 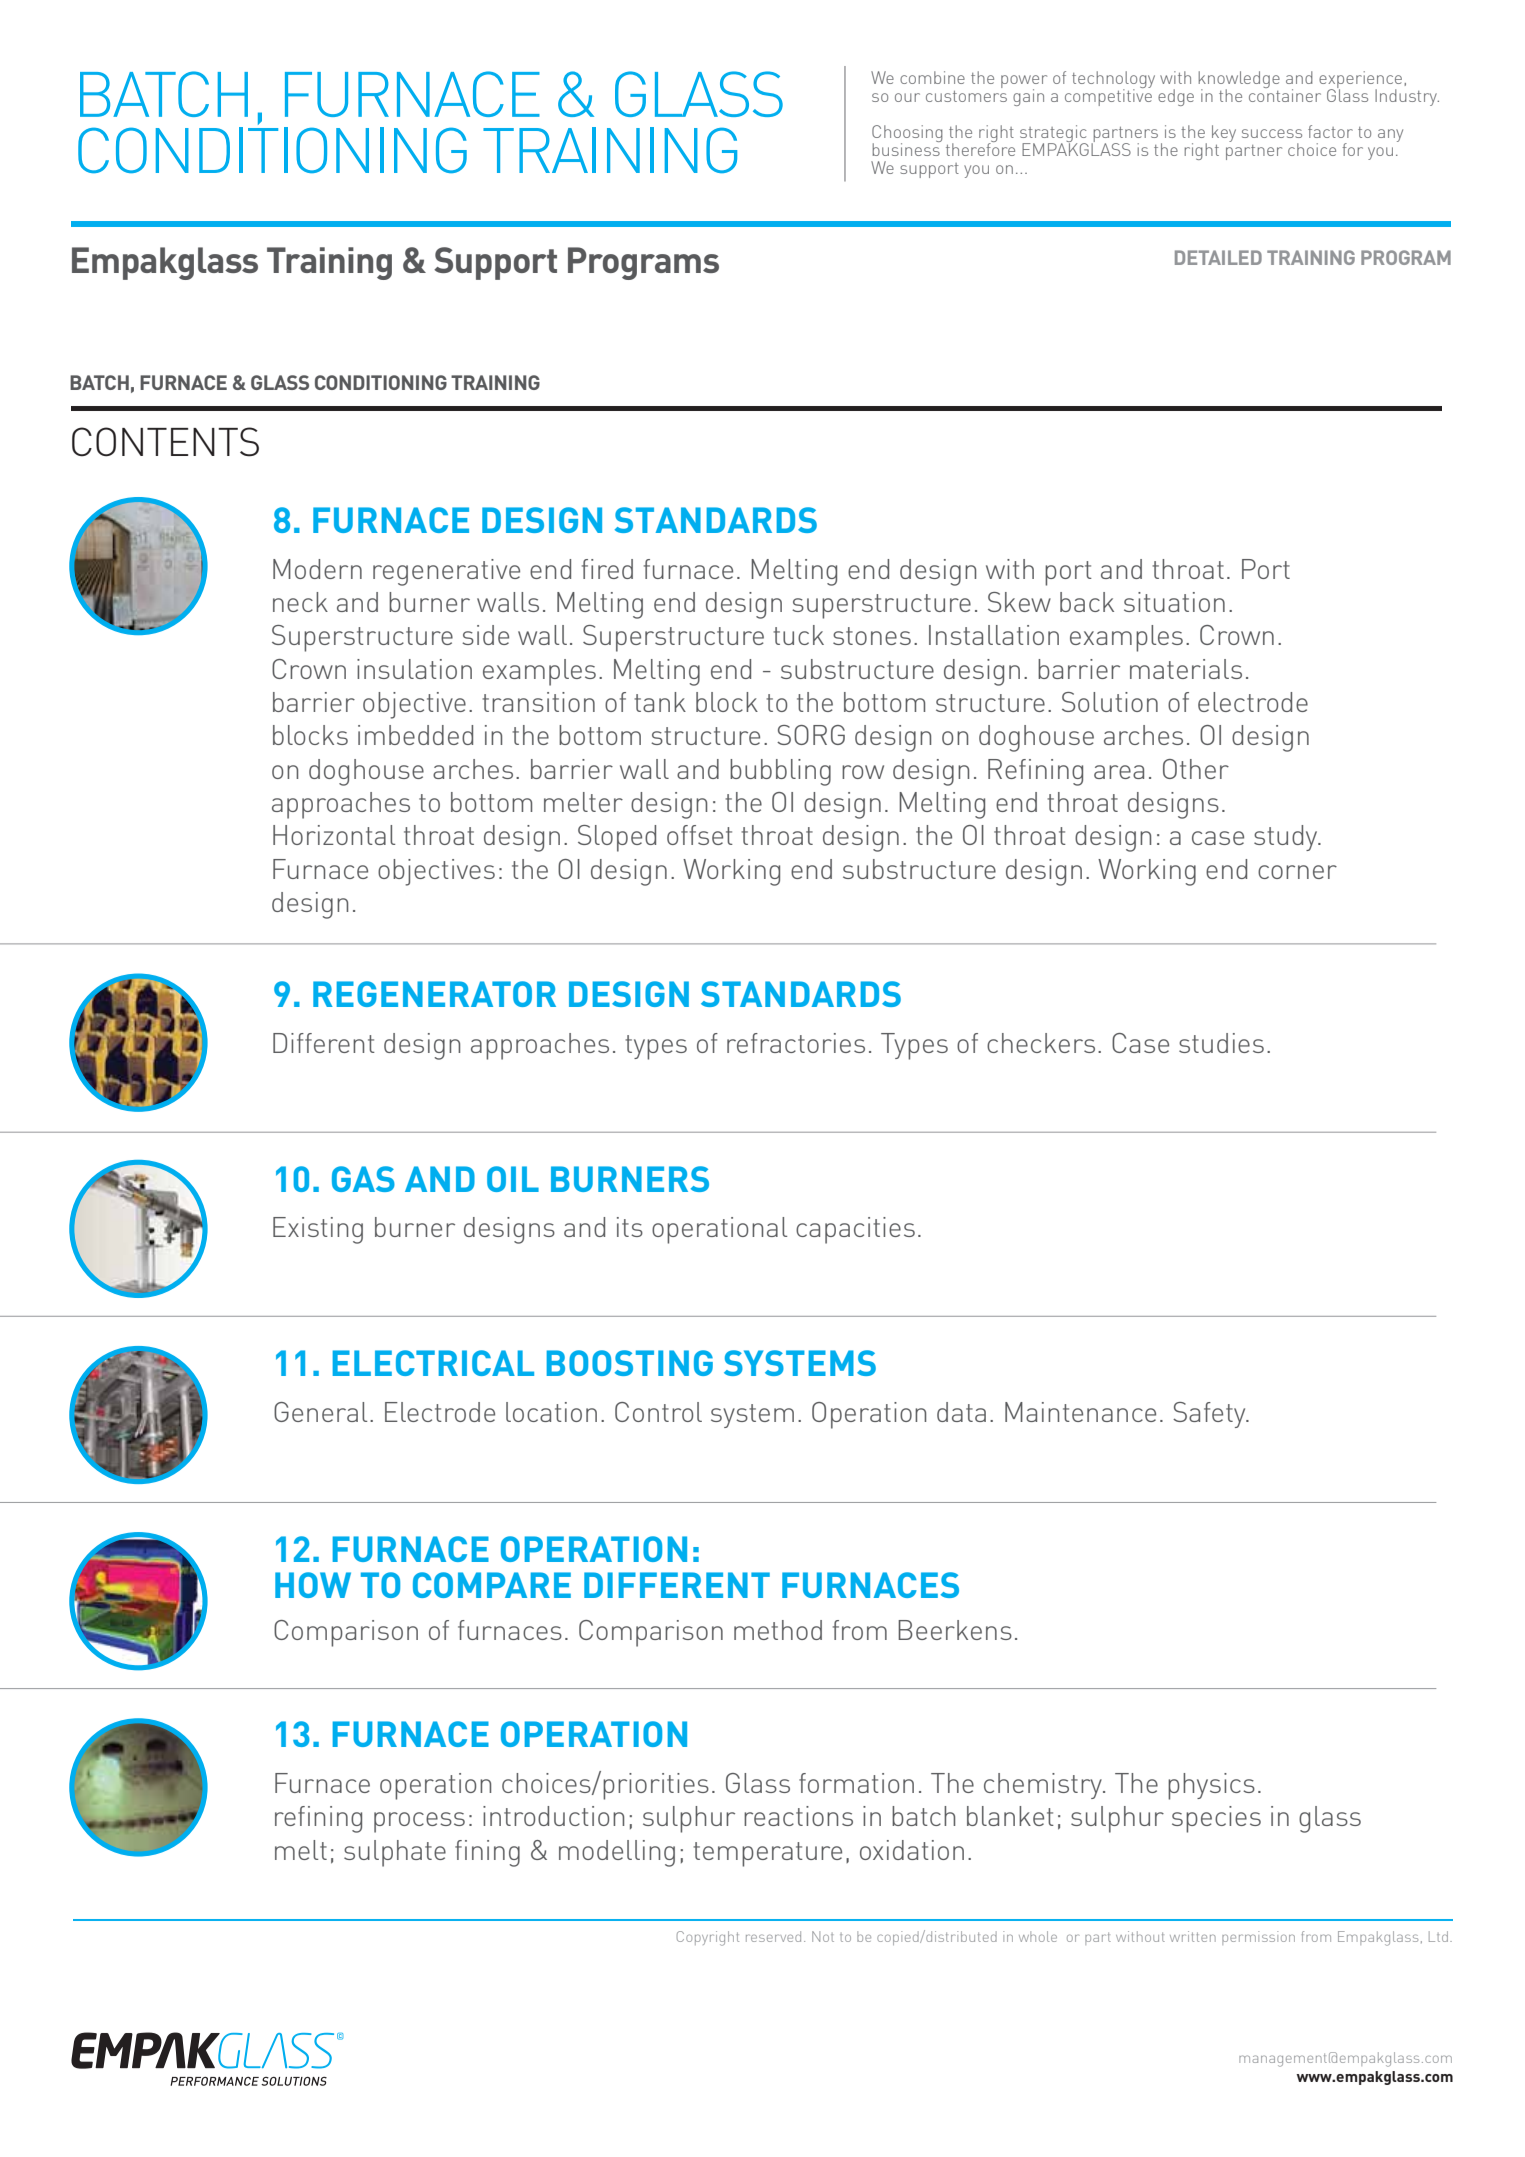 I want to click on Safety, so click(x=1210, y=1415).
